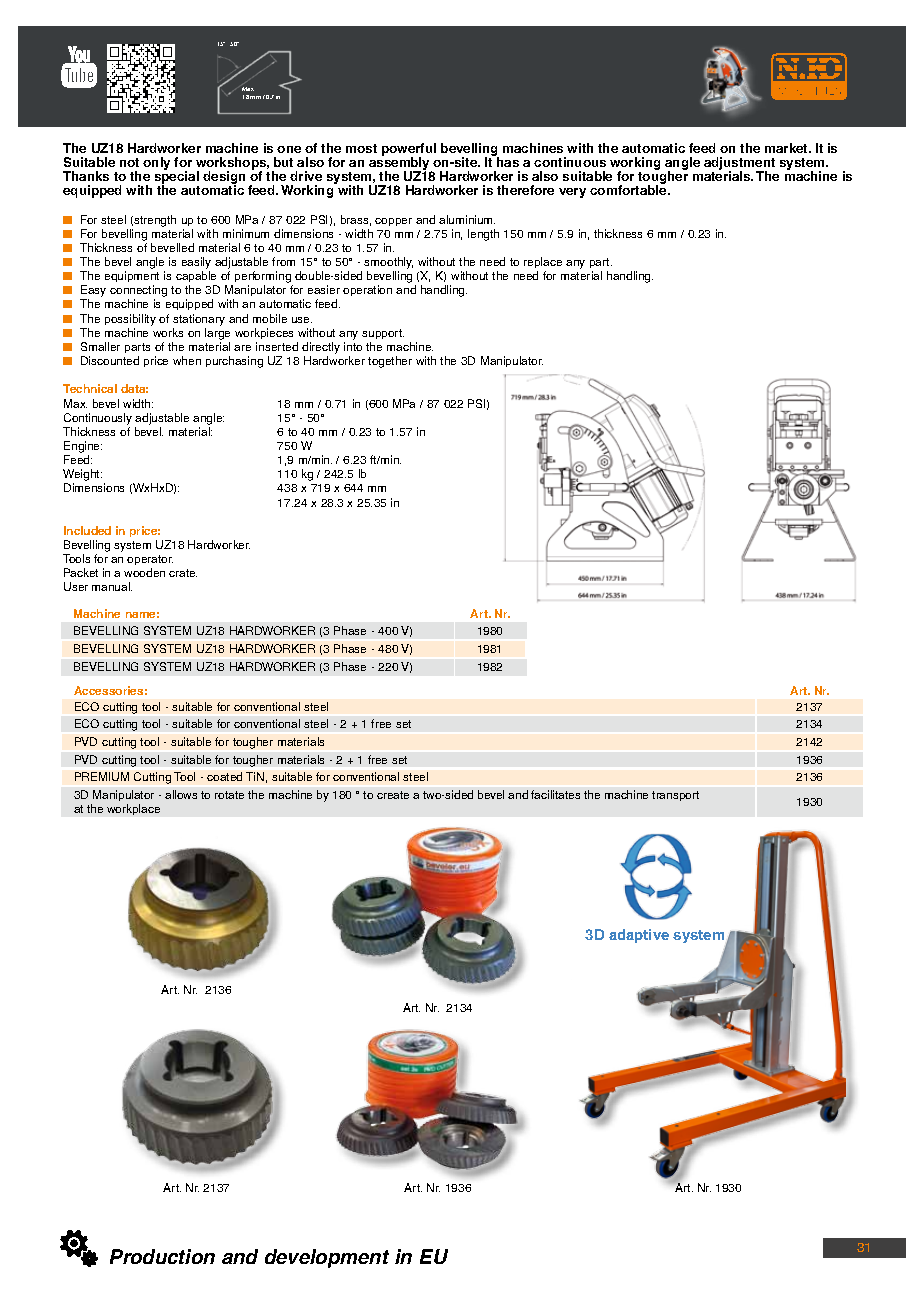 This screenshot has height=1308, width=924. Describe the element at coordinates (639, 936) in the screenshot. I see `adaptive` at that location.
